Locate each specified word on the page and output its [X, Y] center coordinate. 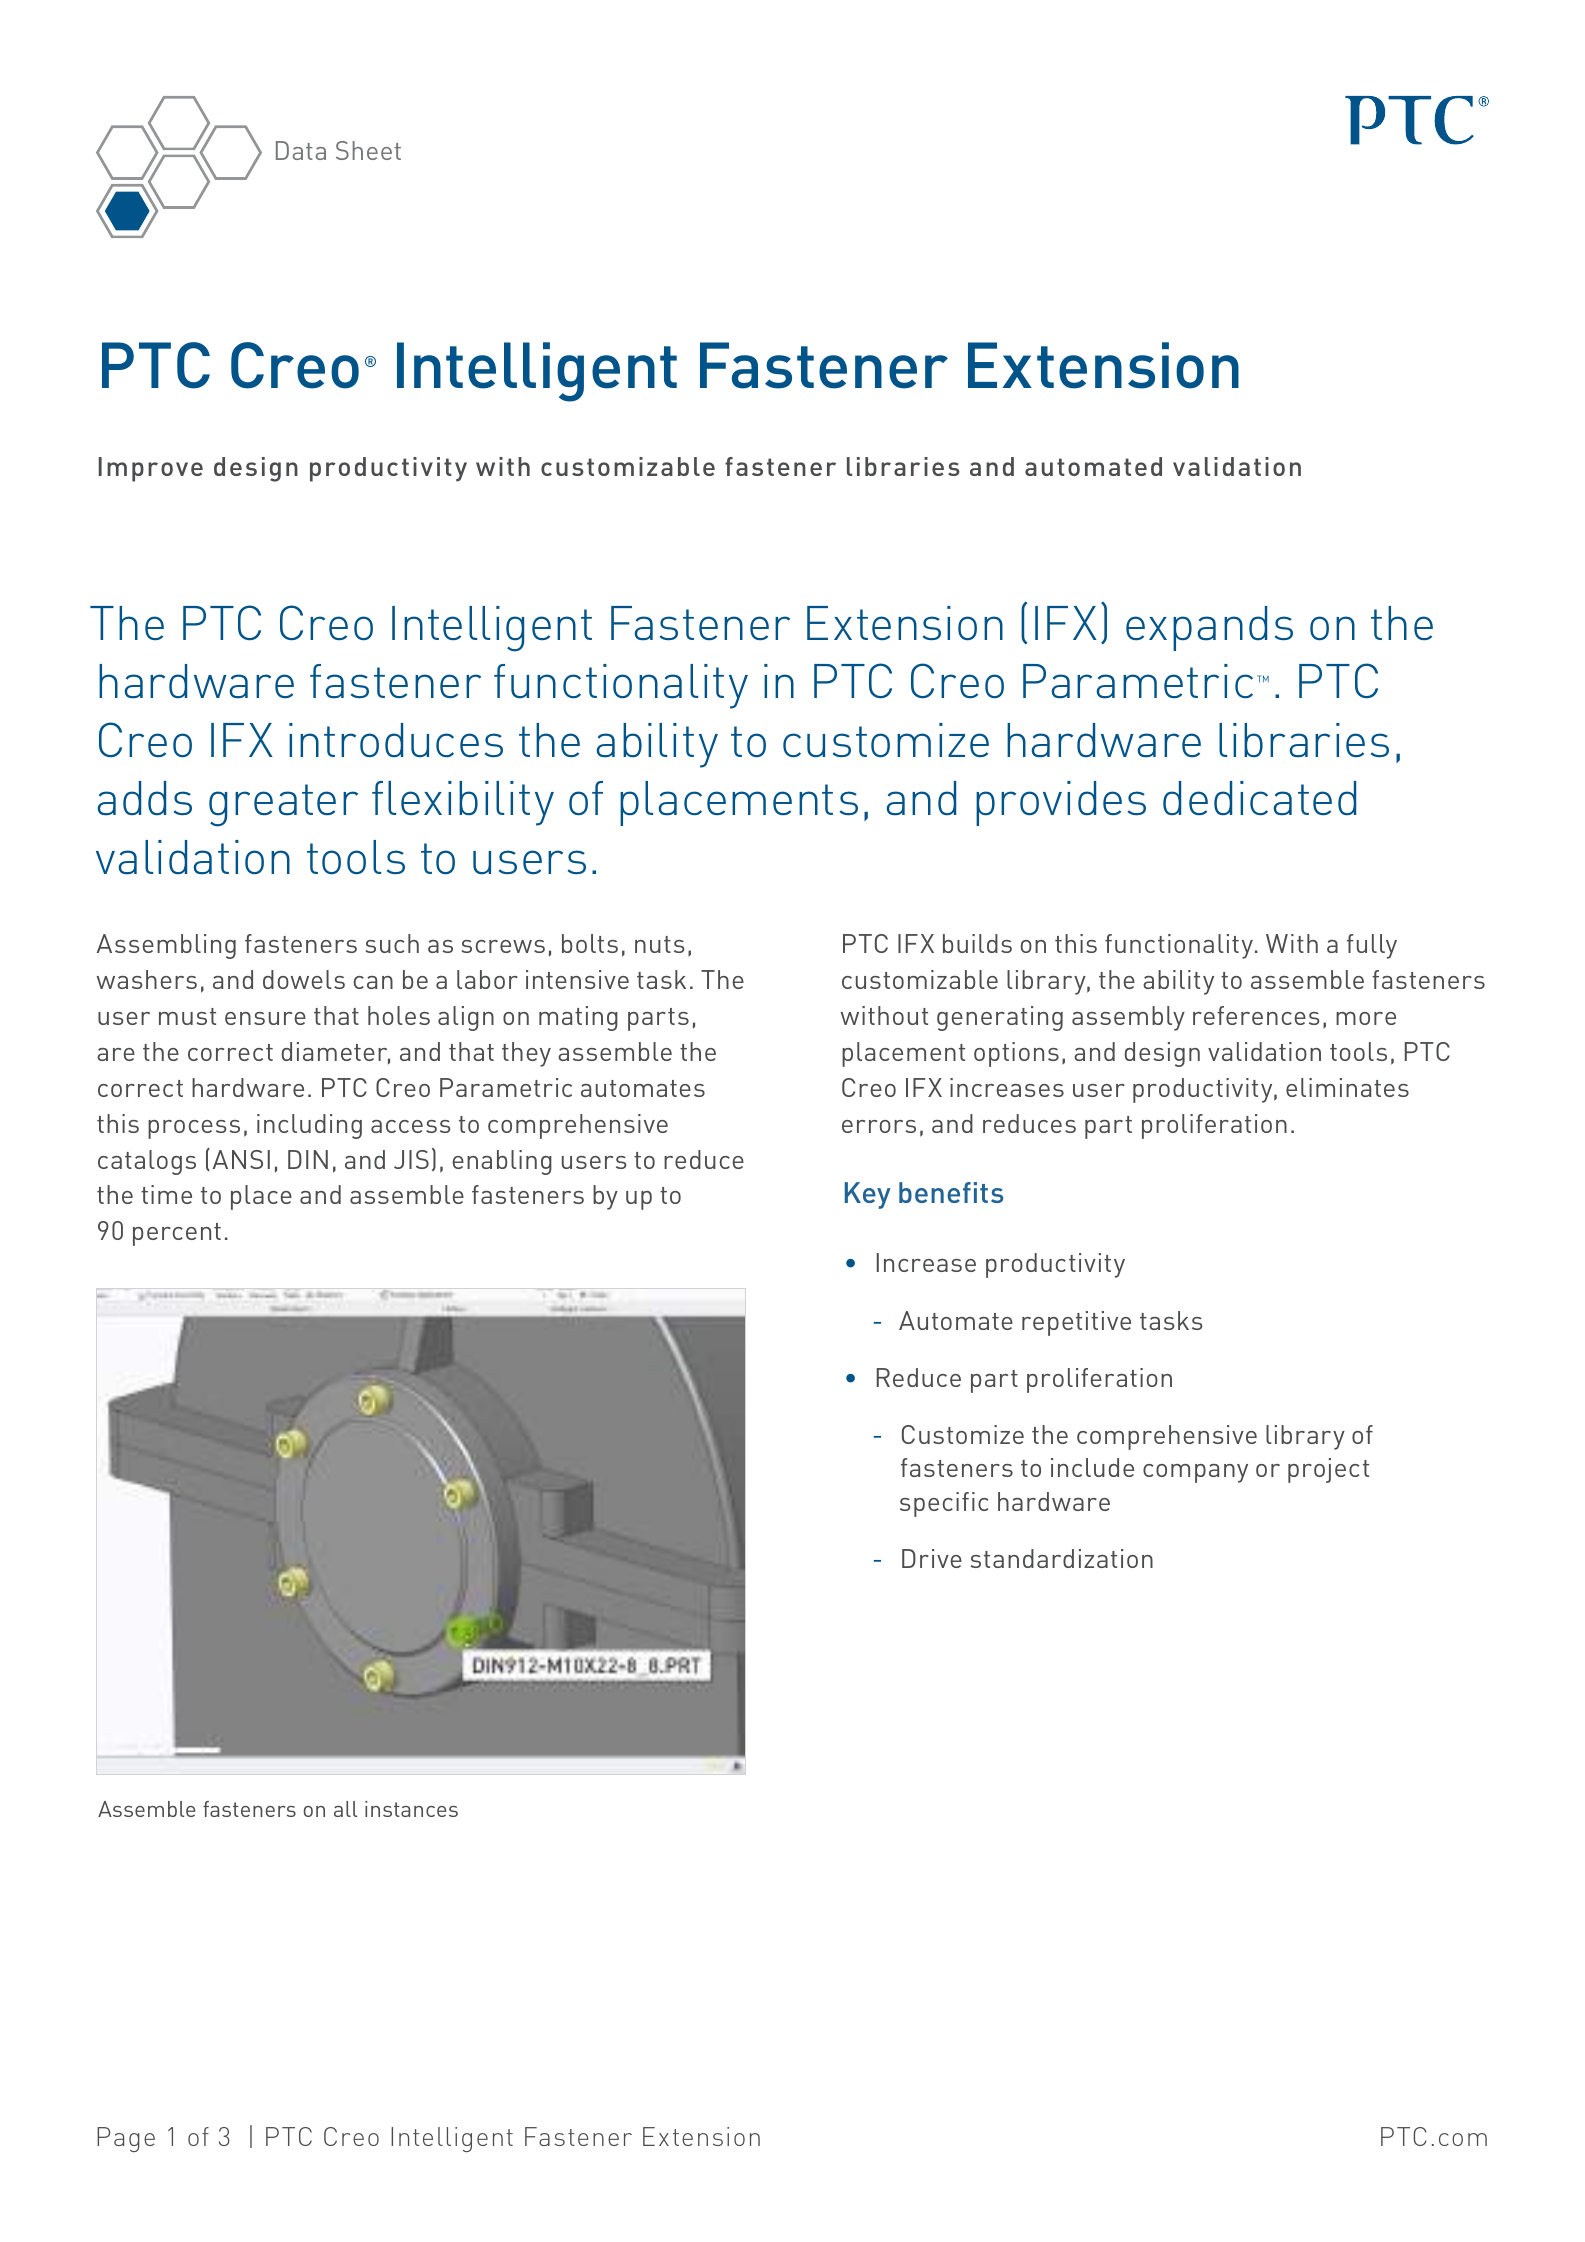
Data [301, 150]
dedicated [1259, 798]
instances [411, 1809]
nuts [659, 944]
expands [1209, 628]
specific [944, 1504]
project [1328, 1470]
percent [177, 1234]
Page [126, 2139]
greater [283, 805]
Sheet [368, 150]
